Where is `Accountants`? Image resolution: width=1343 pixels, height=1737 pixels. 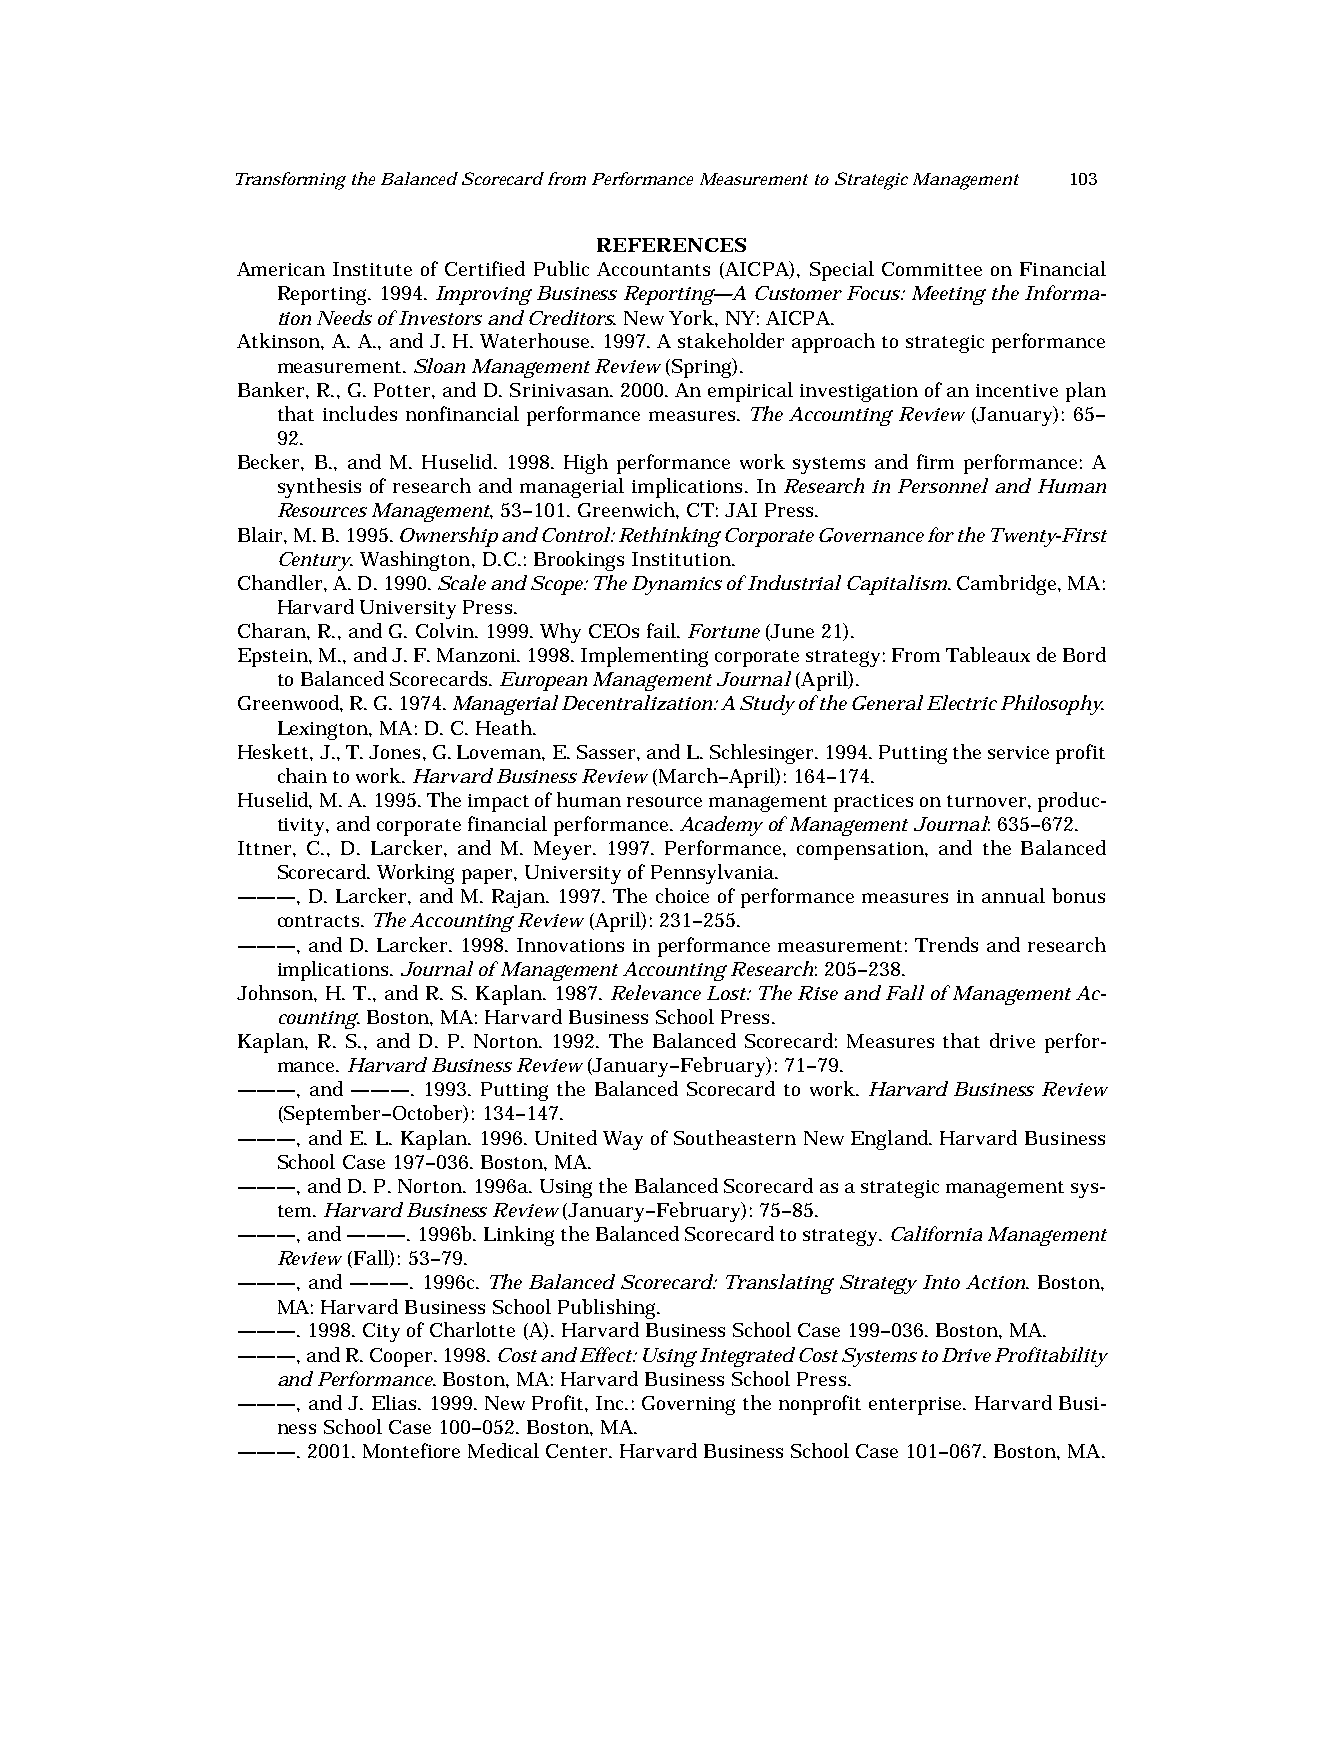
Accountants is located at coordinates (653, 269).
